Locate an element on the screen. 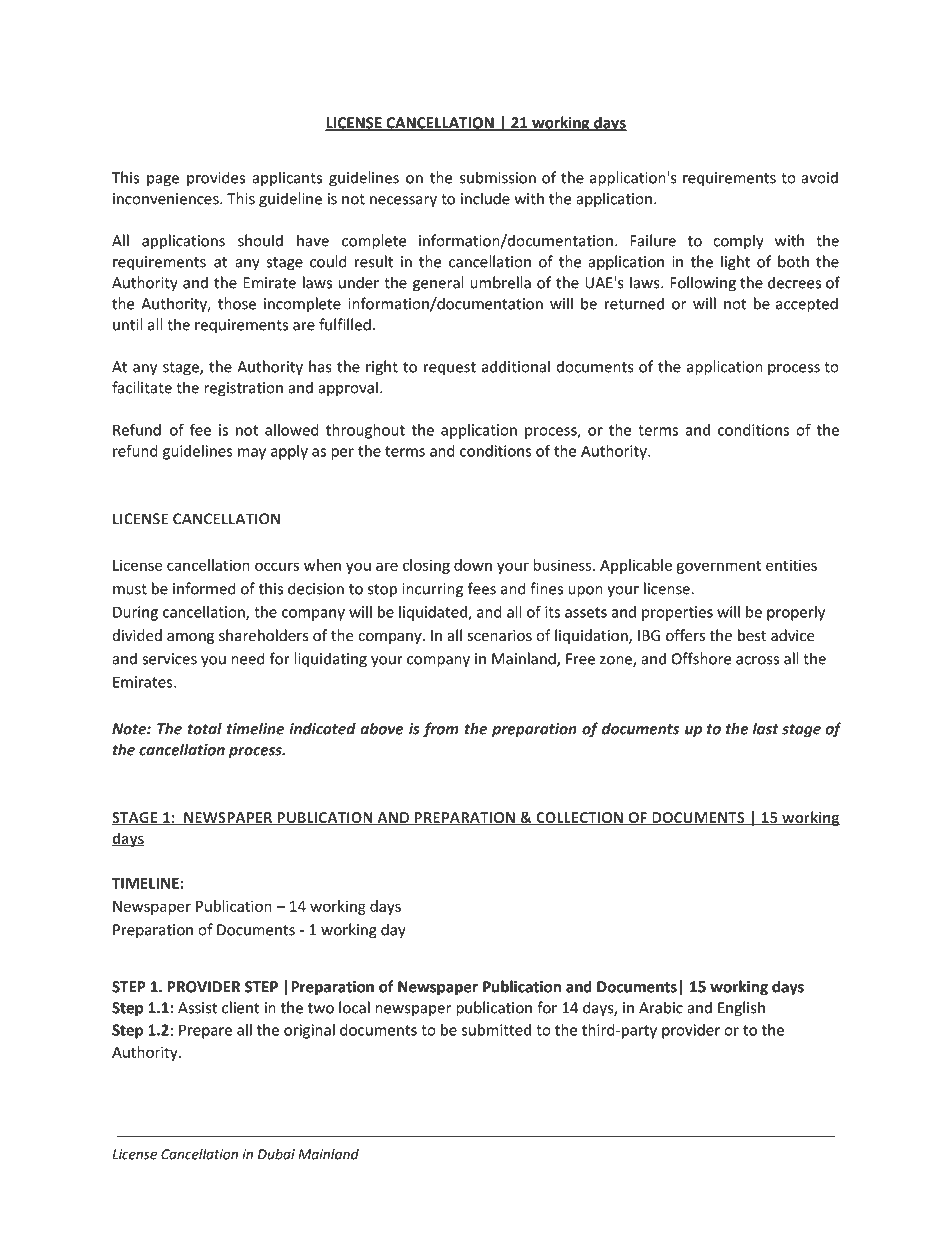  comply is located at coordinates (738, 241).
